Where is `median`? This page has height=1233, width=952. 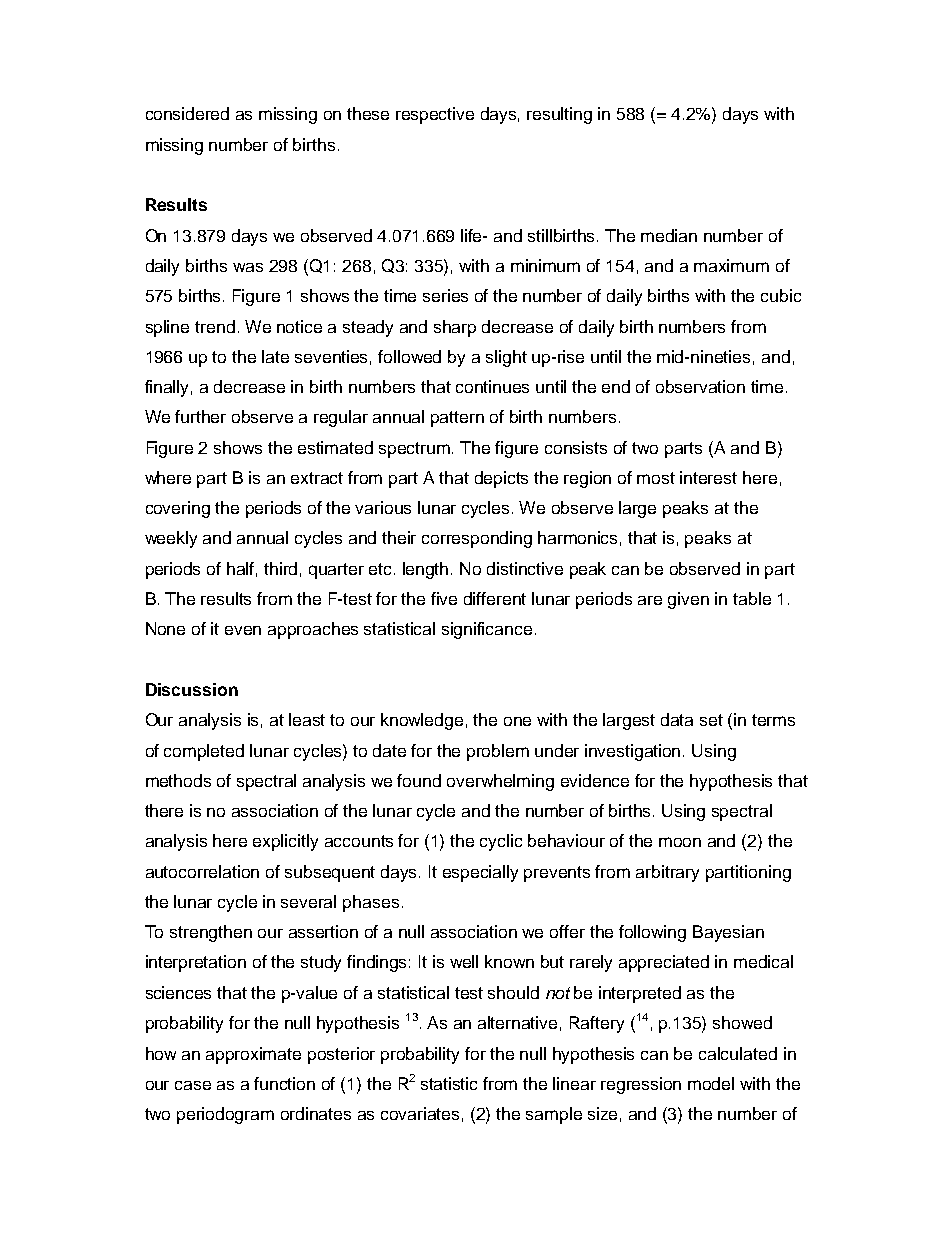 median is located at coordinates (669, 235).
